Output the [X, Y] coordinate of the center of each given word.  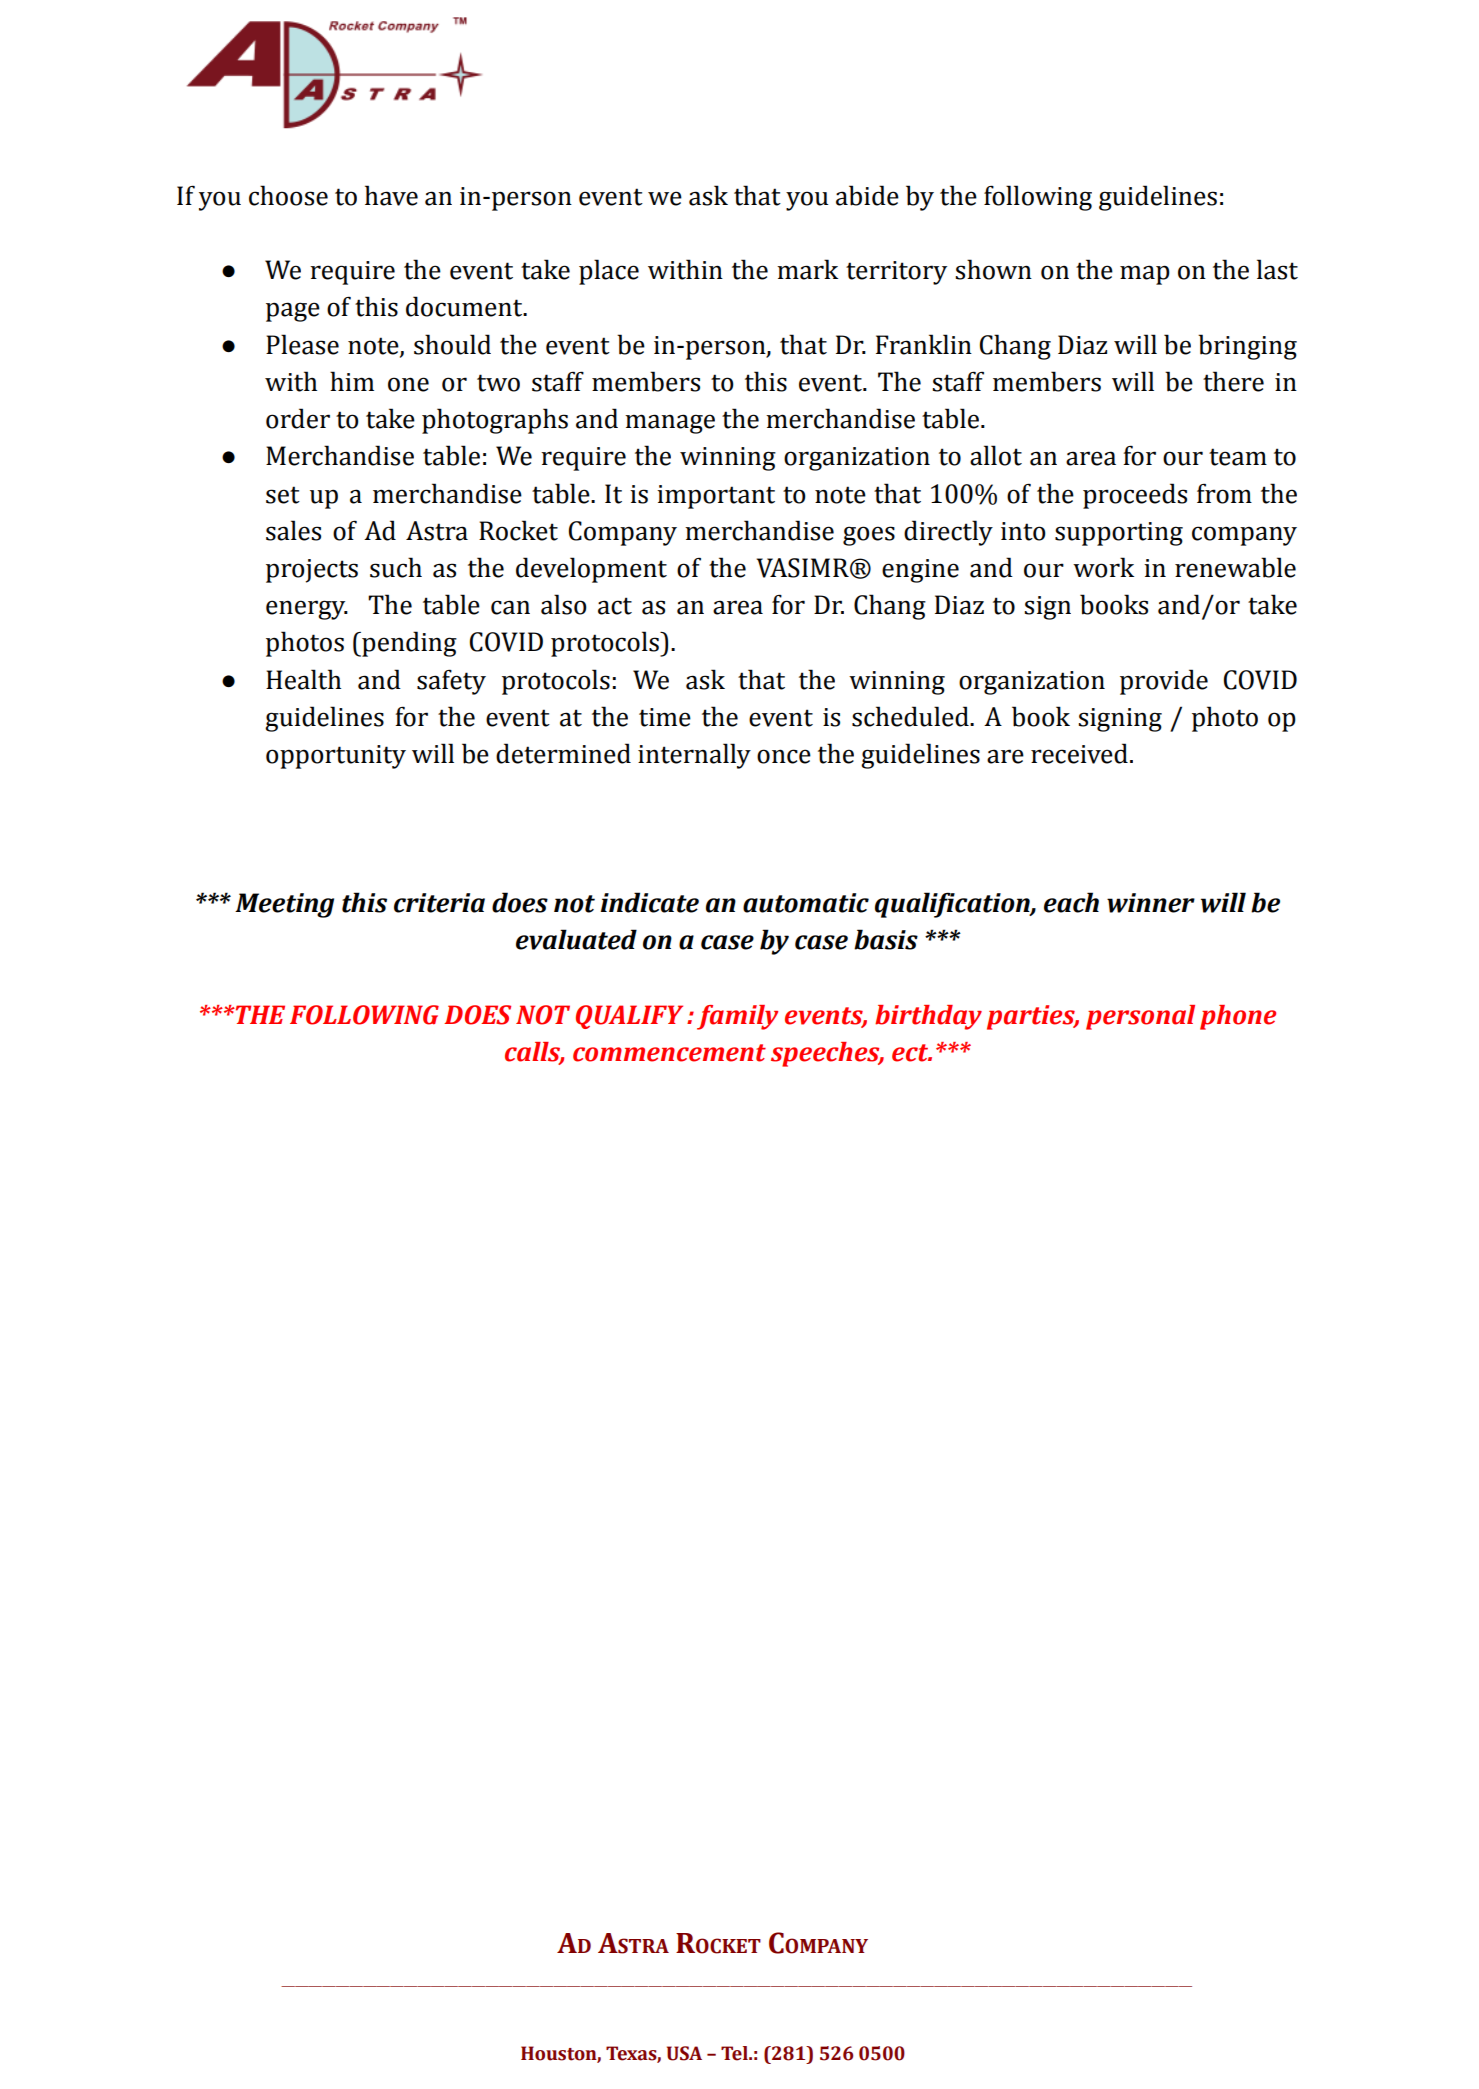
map [1145, 275]
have [391, 195]
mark [807, 269]
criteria [439, 903]
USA [684, 2053]
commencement [669, 1053]
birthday [928, 1017]
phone [1238, 1017]
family [737, 1017]
